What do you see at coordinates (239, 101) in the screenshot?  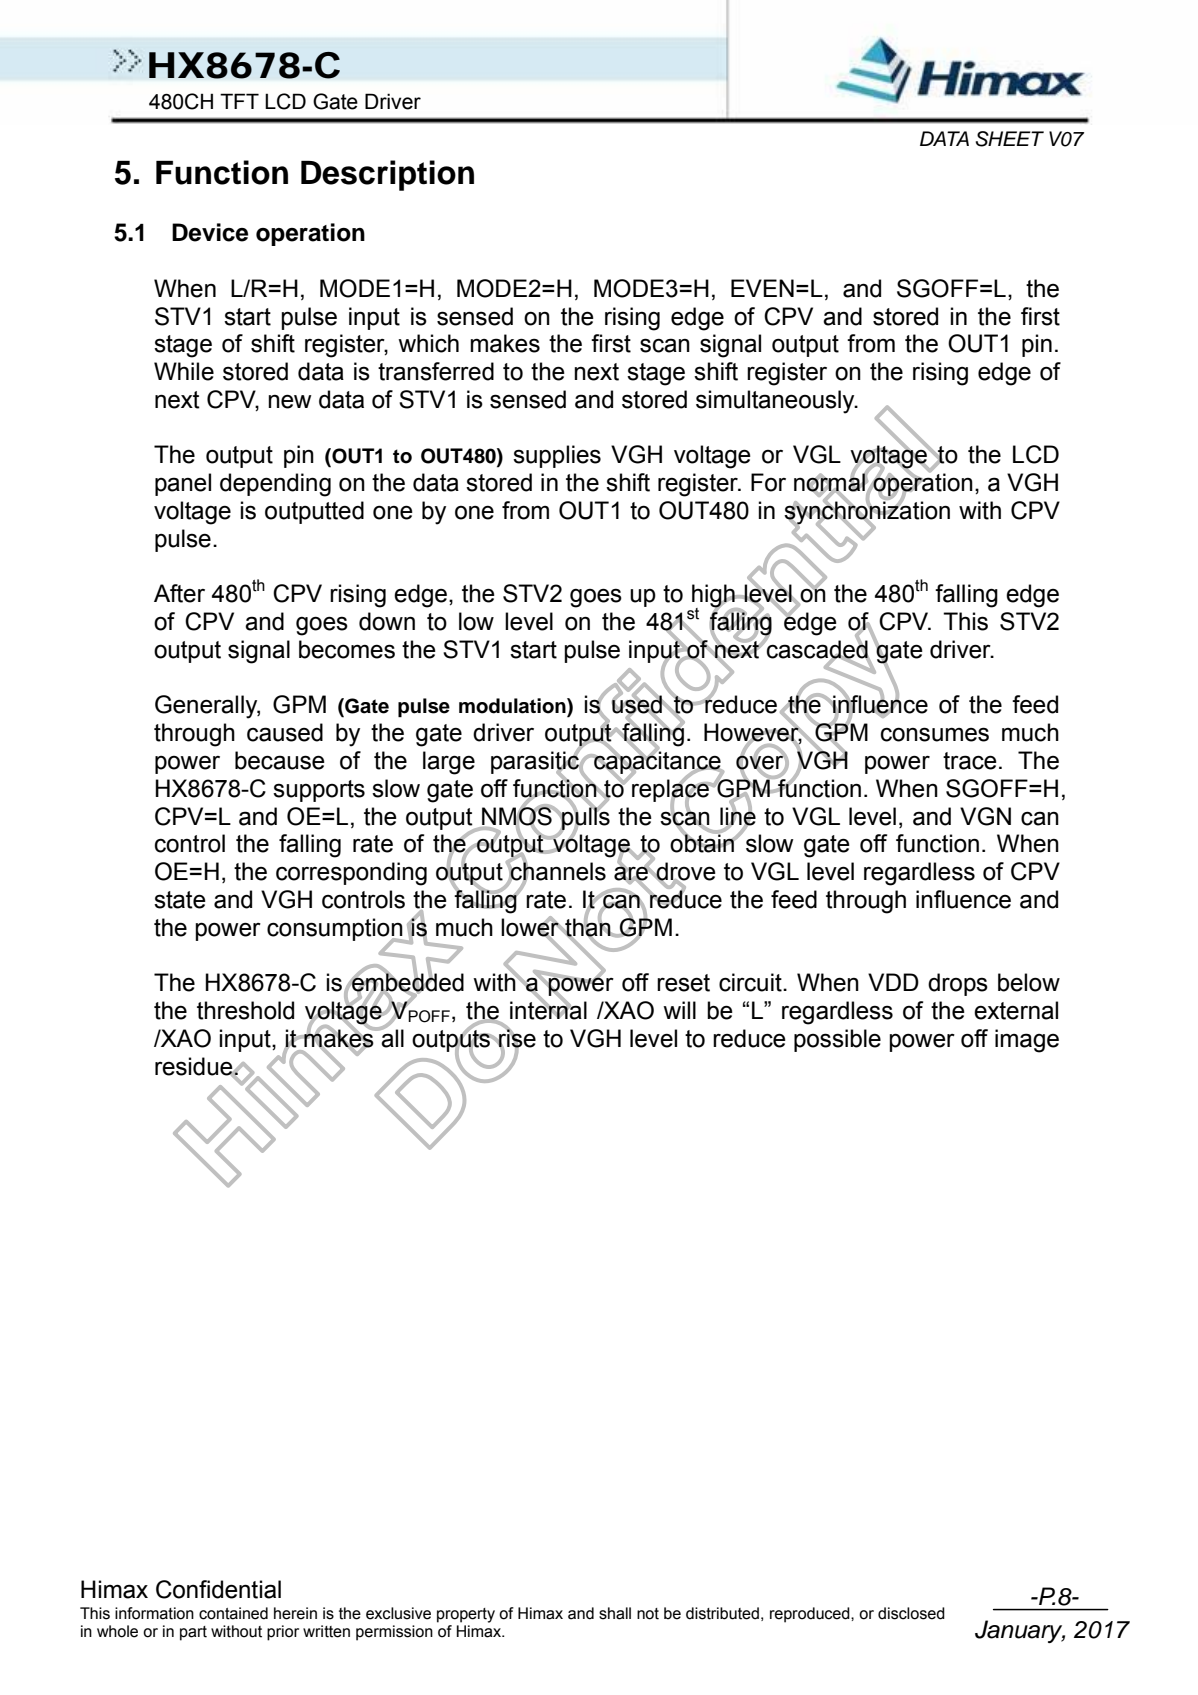 I see `TFT` at bounding box center [239, 101].
